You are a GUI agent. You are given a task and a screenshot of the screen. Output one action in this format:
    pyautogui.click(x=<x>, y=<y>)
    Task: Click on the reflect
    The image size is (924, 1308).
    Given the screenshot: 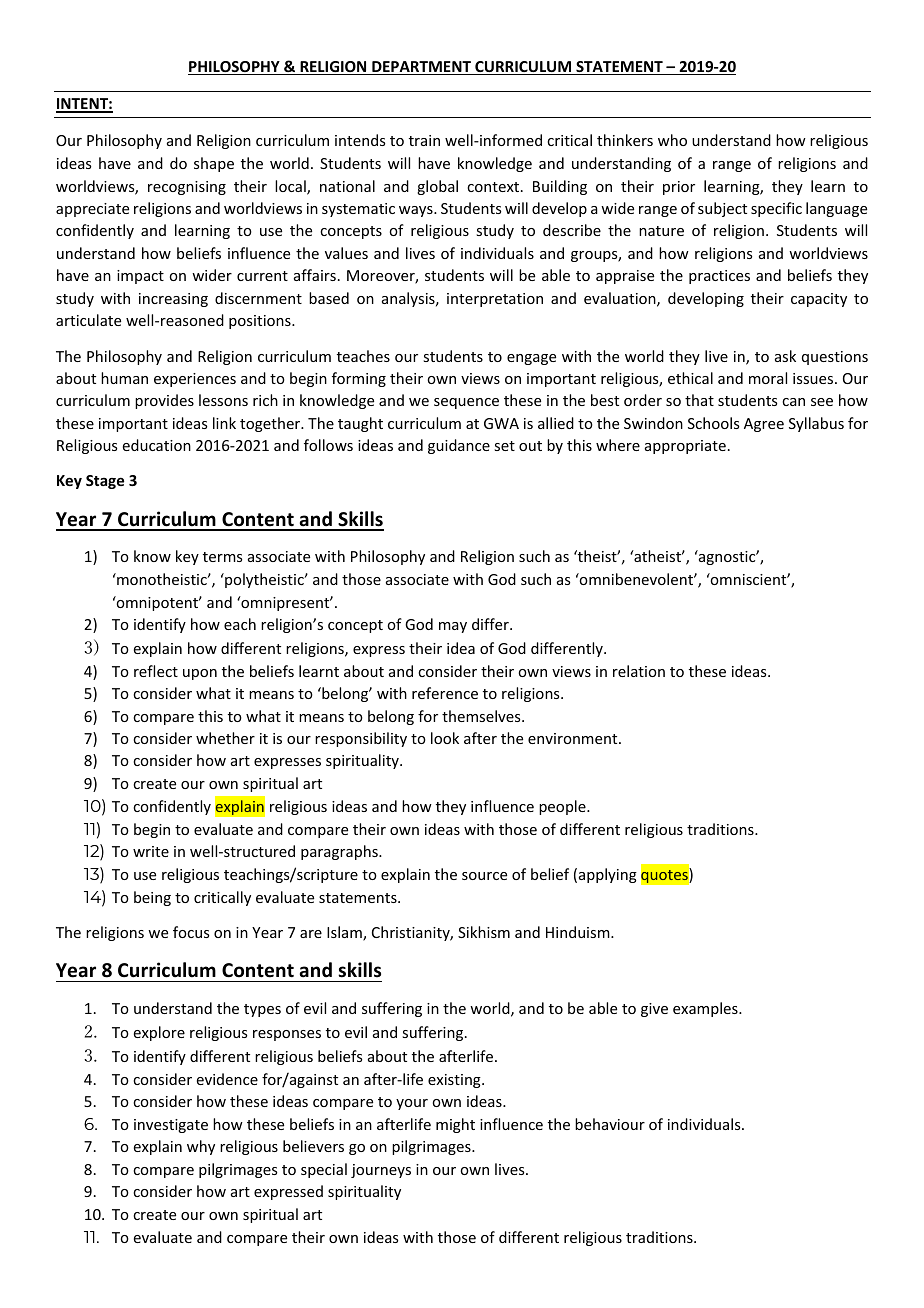 What is the action you would take?
    pyautogui.click(x=156, y=671)
